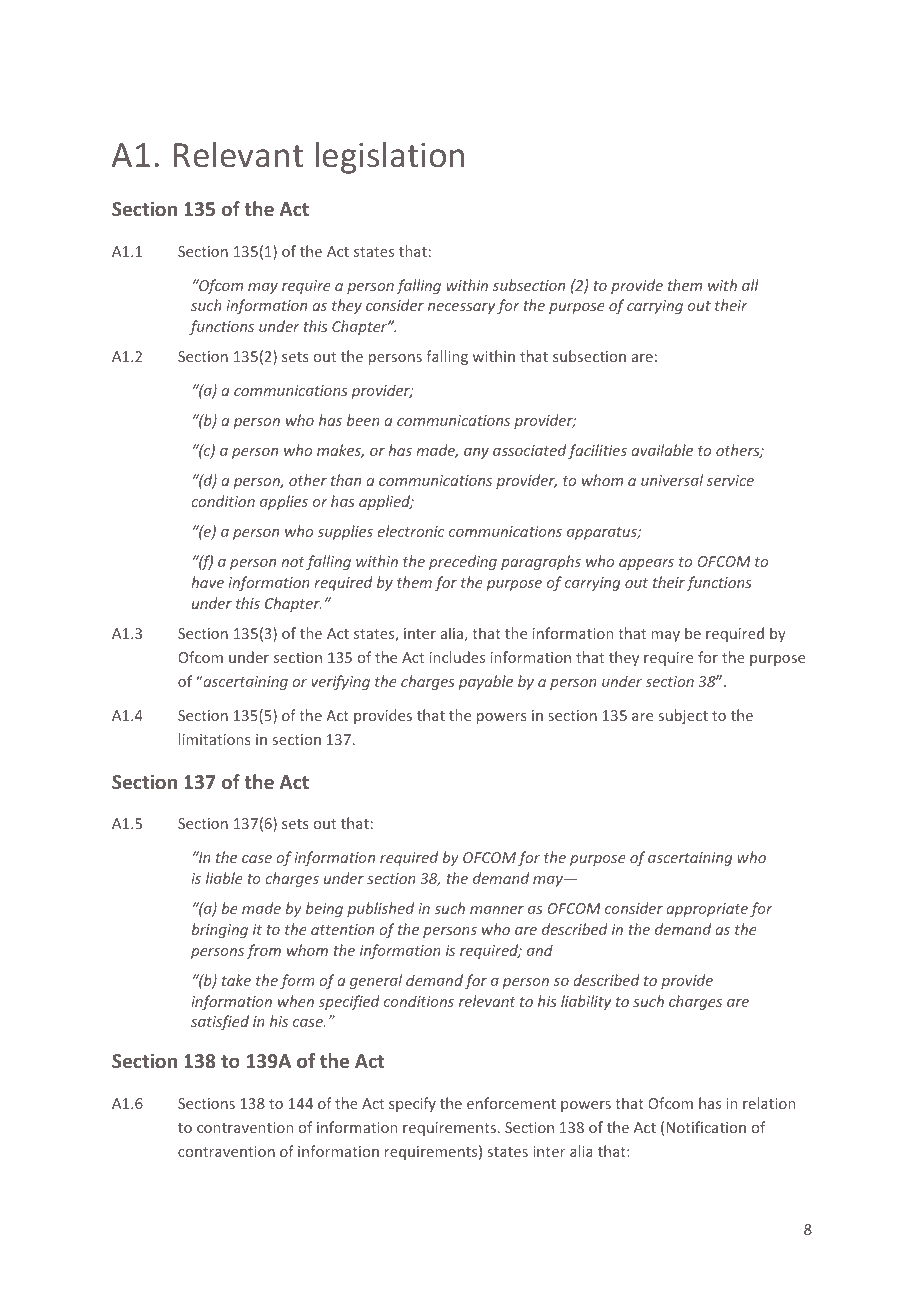 This document has width=924, height=1308. I want to click on subject, so click(683, 716).
